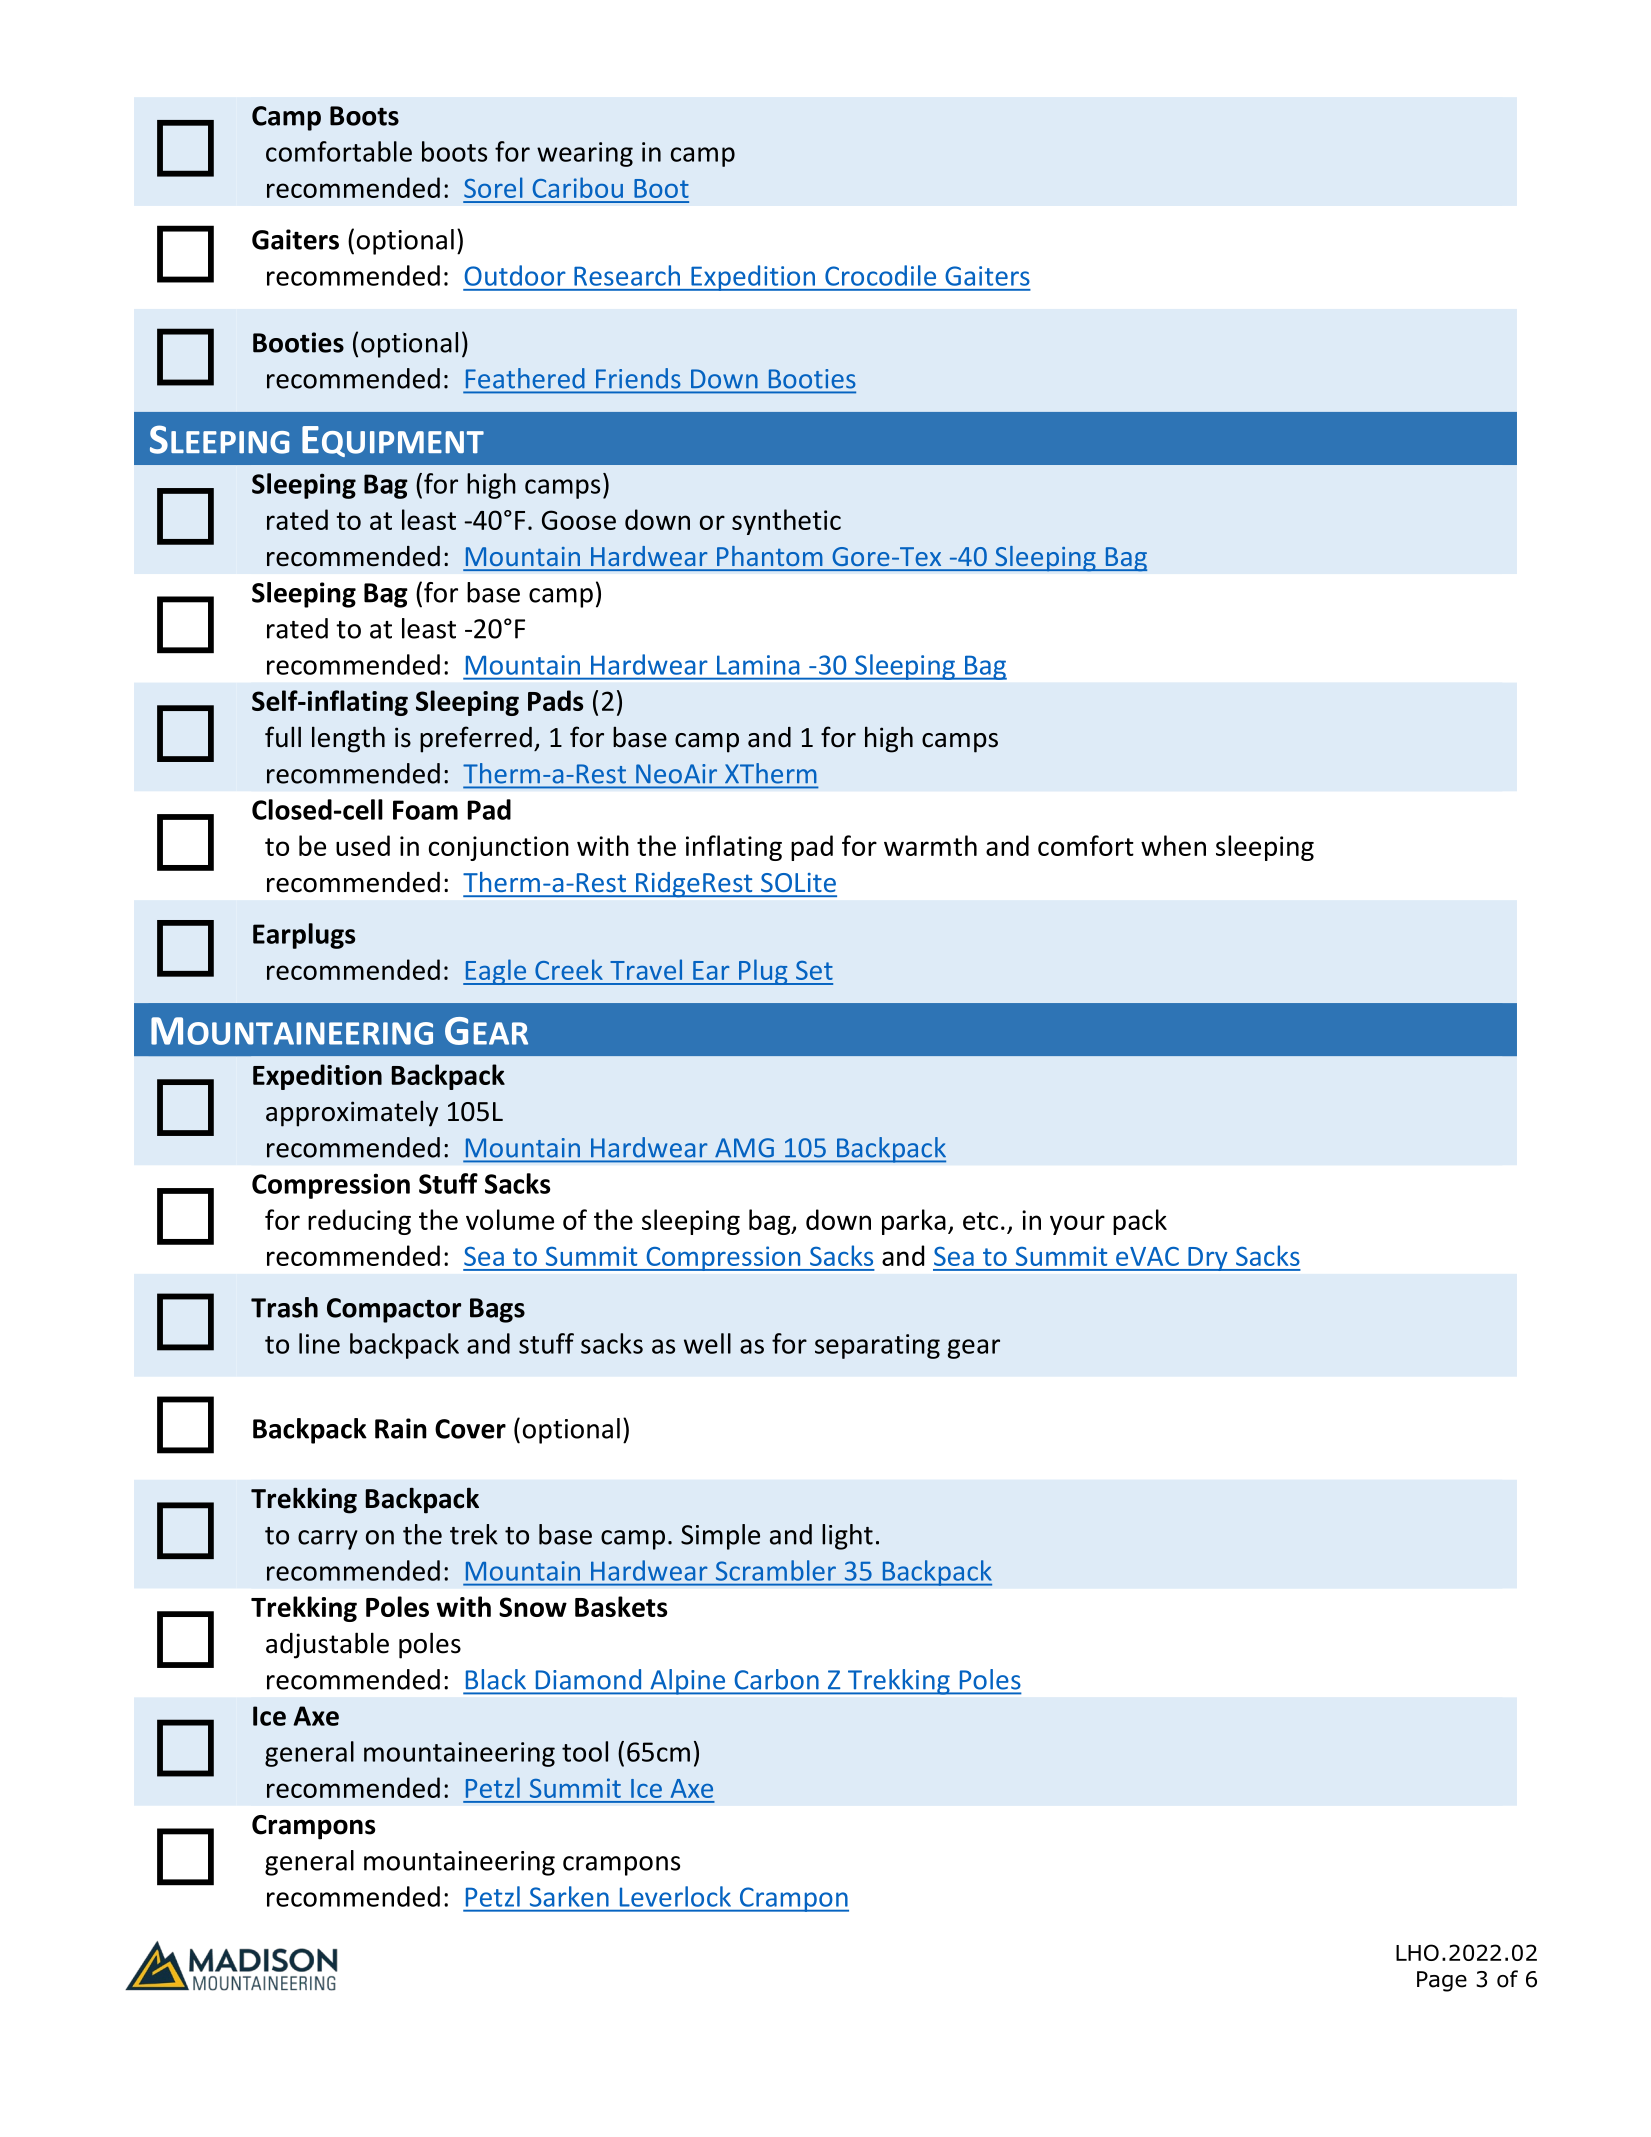 This screenshot has width=1651, height=2137. Describe the element at coordinates (814, 970) in the screenshot. I see `Set` at that location.
